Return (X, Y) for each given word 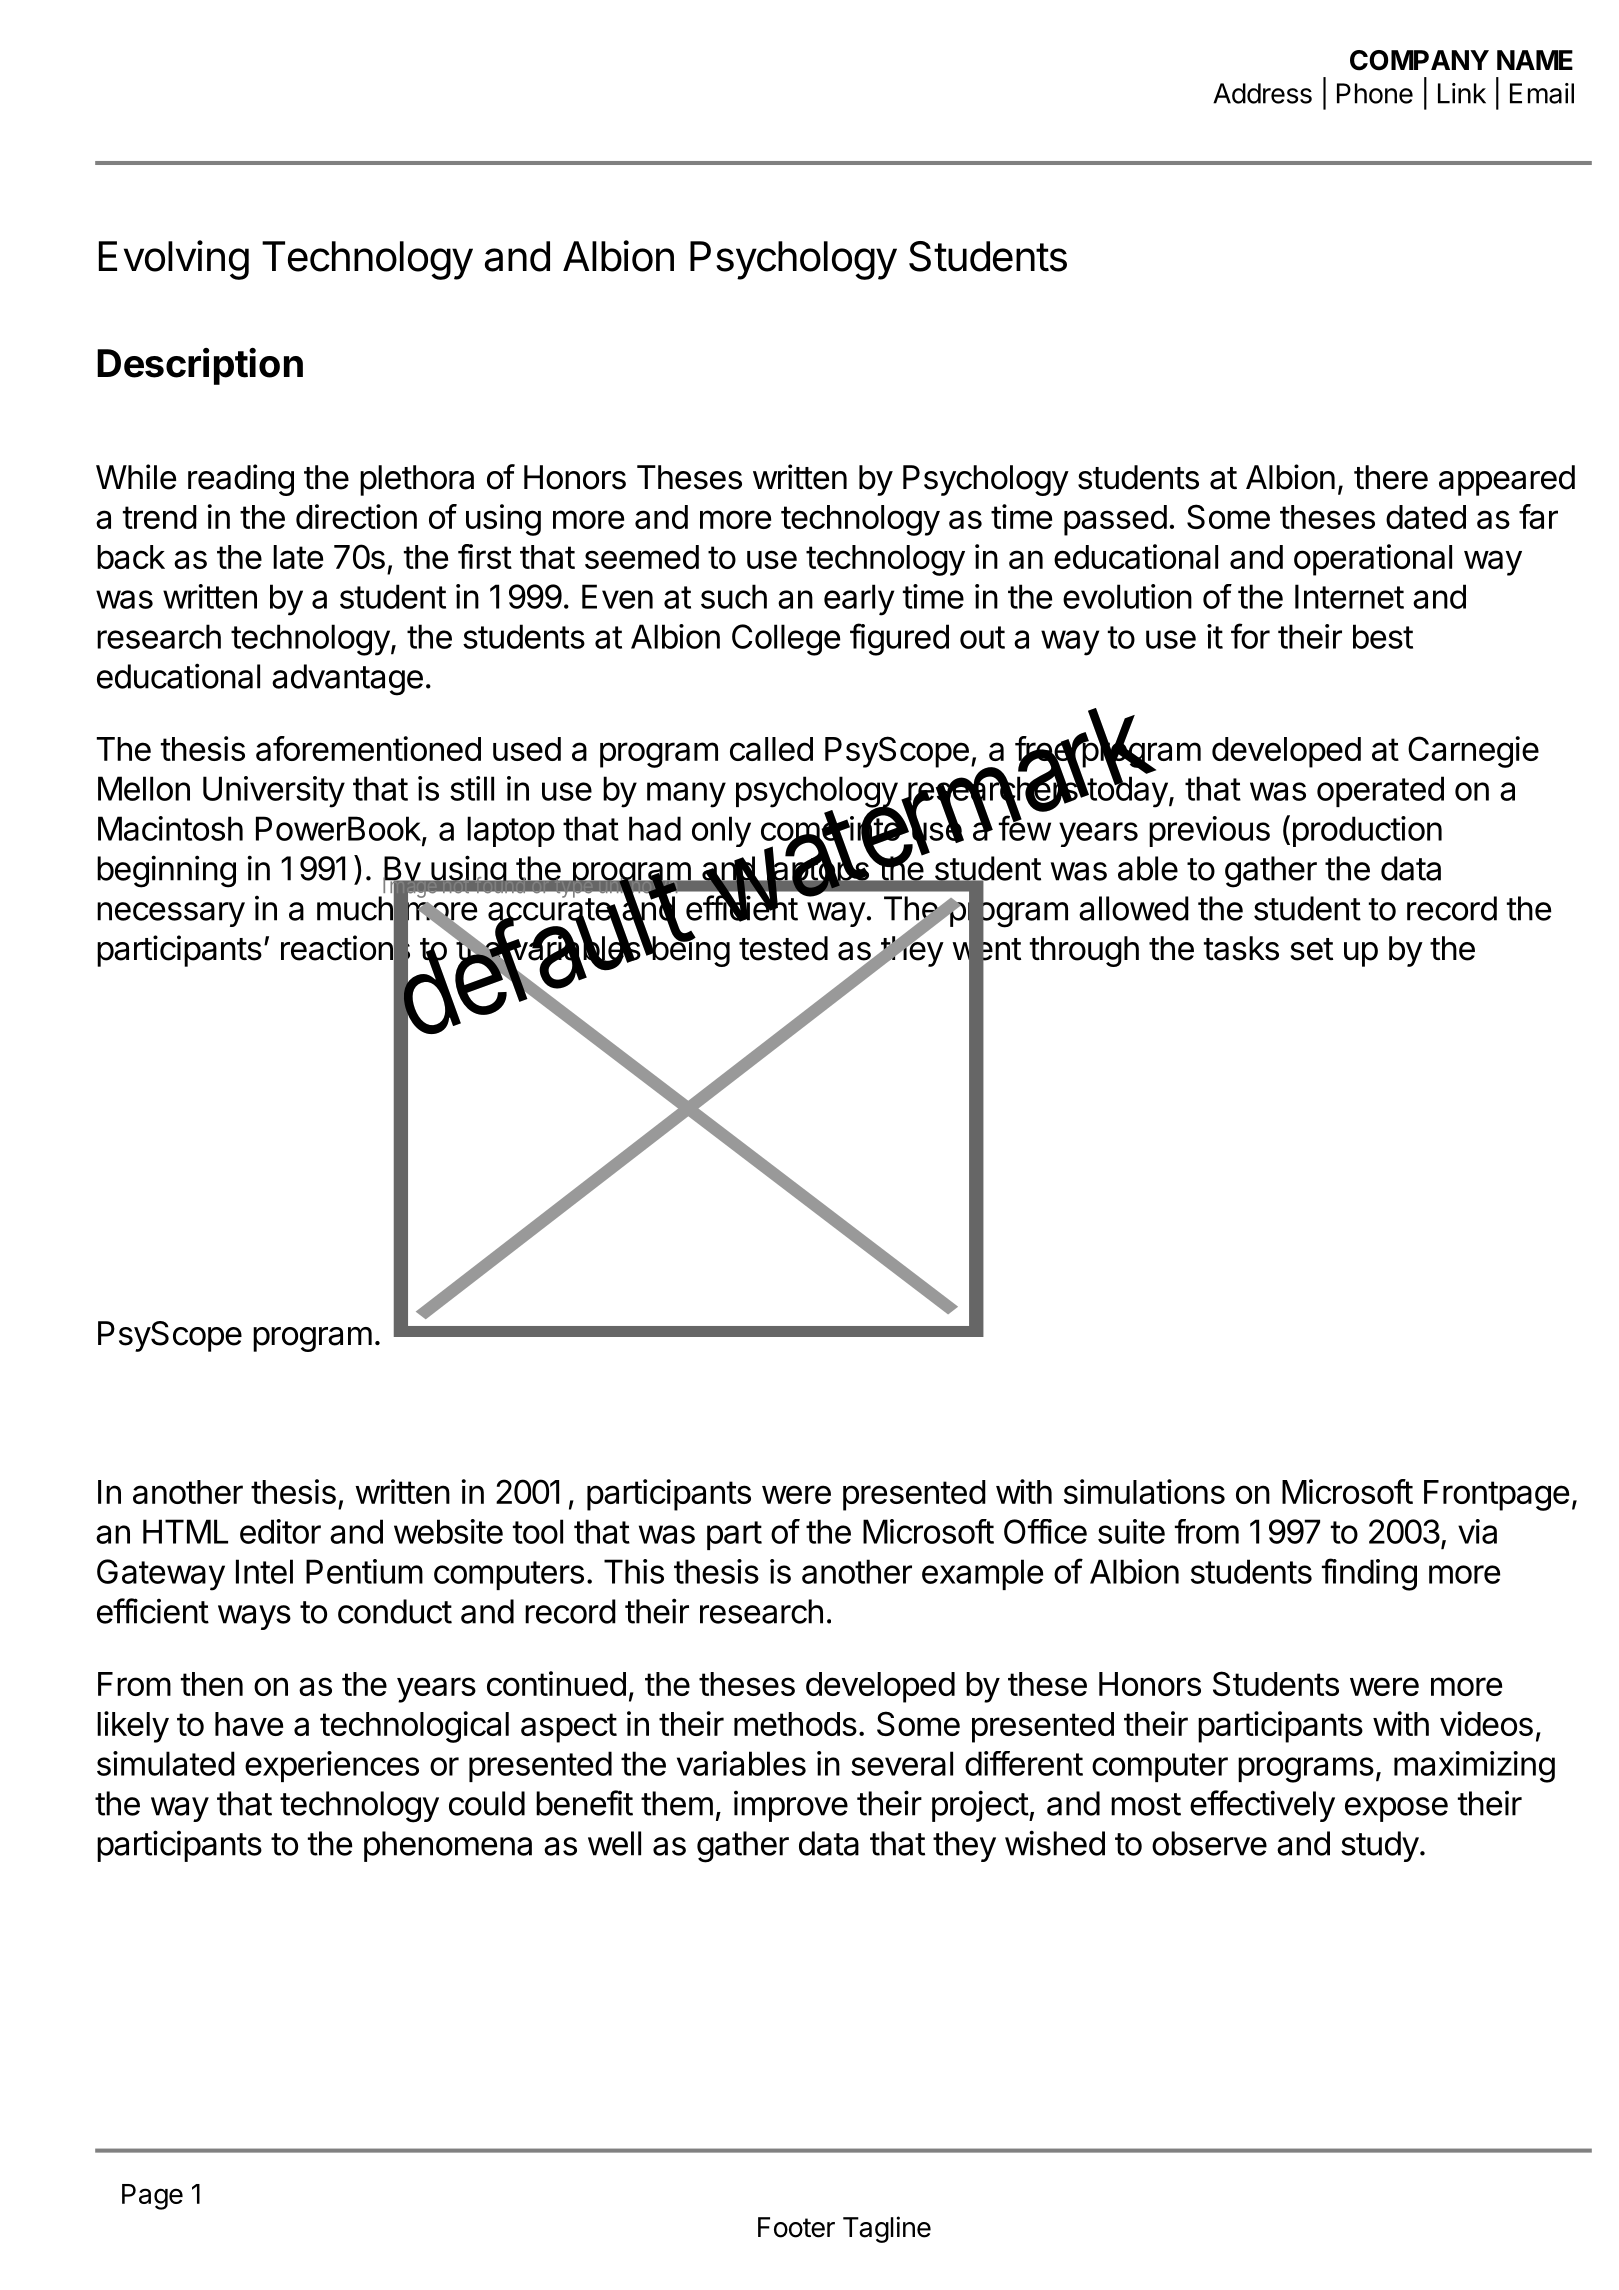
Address (1262, 93)
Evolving (174, 260)
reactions (345, 948)
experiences (332, 1766)
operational (1373, 560)
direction (356, 516)
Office (1045, 1531)
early (859, 600)
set (1311, 949)
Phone (1375, 93)
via (1477, 1531)
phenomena (448, 1846)
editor (280, 1531)
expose (1396, 1809)
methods (795, 1724)
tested (783, 948)
